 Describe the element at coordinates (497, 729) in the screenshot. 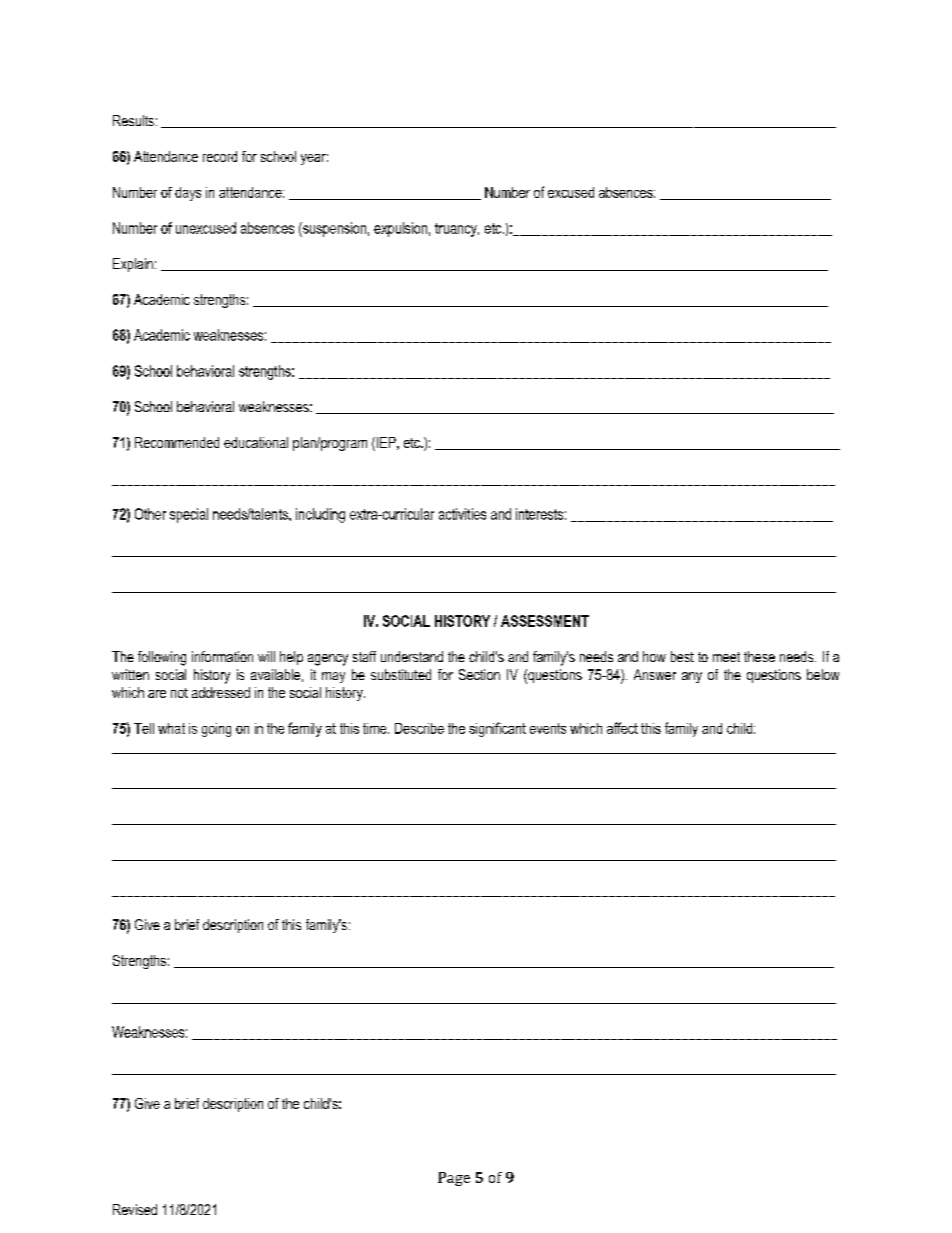

I see `significant` at that location.
